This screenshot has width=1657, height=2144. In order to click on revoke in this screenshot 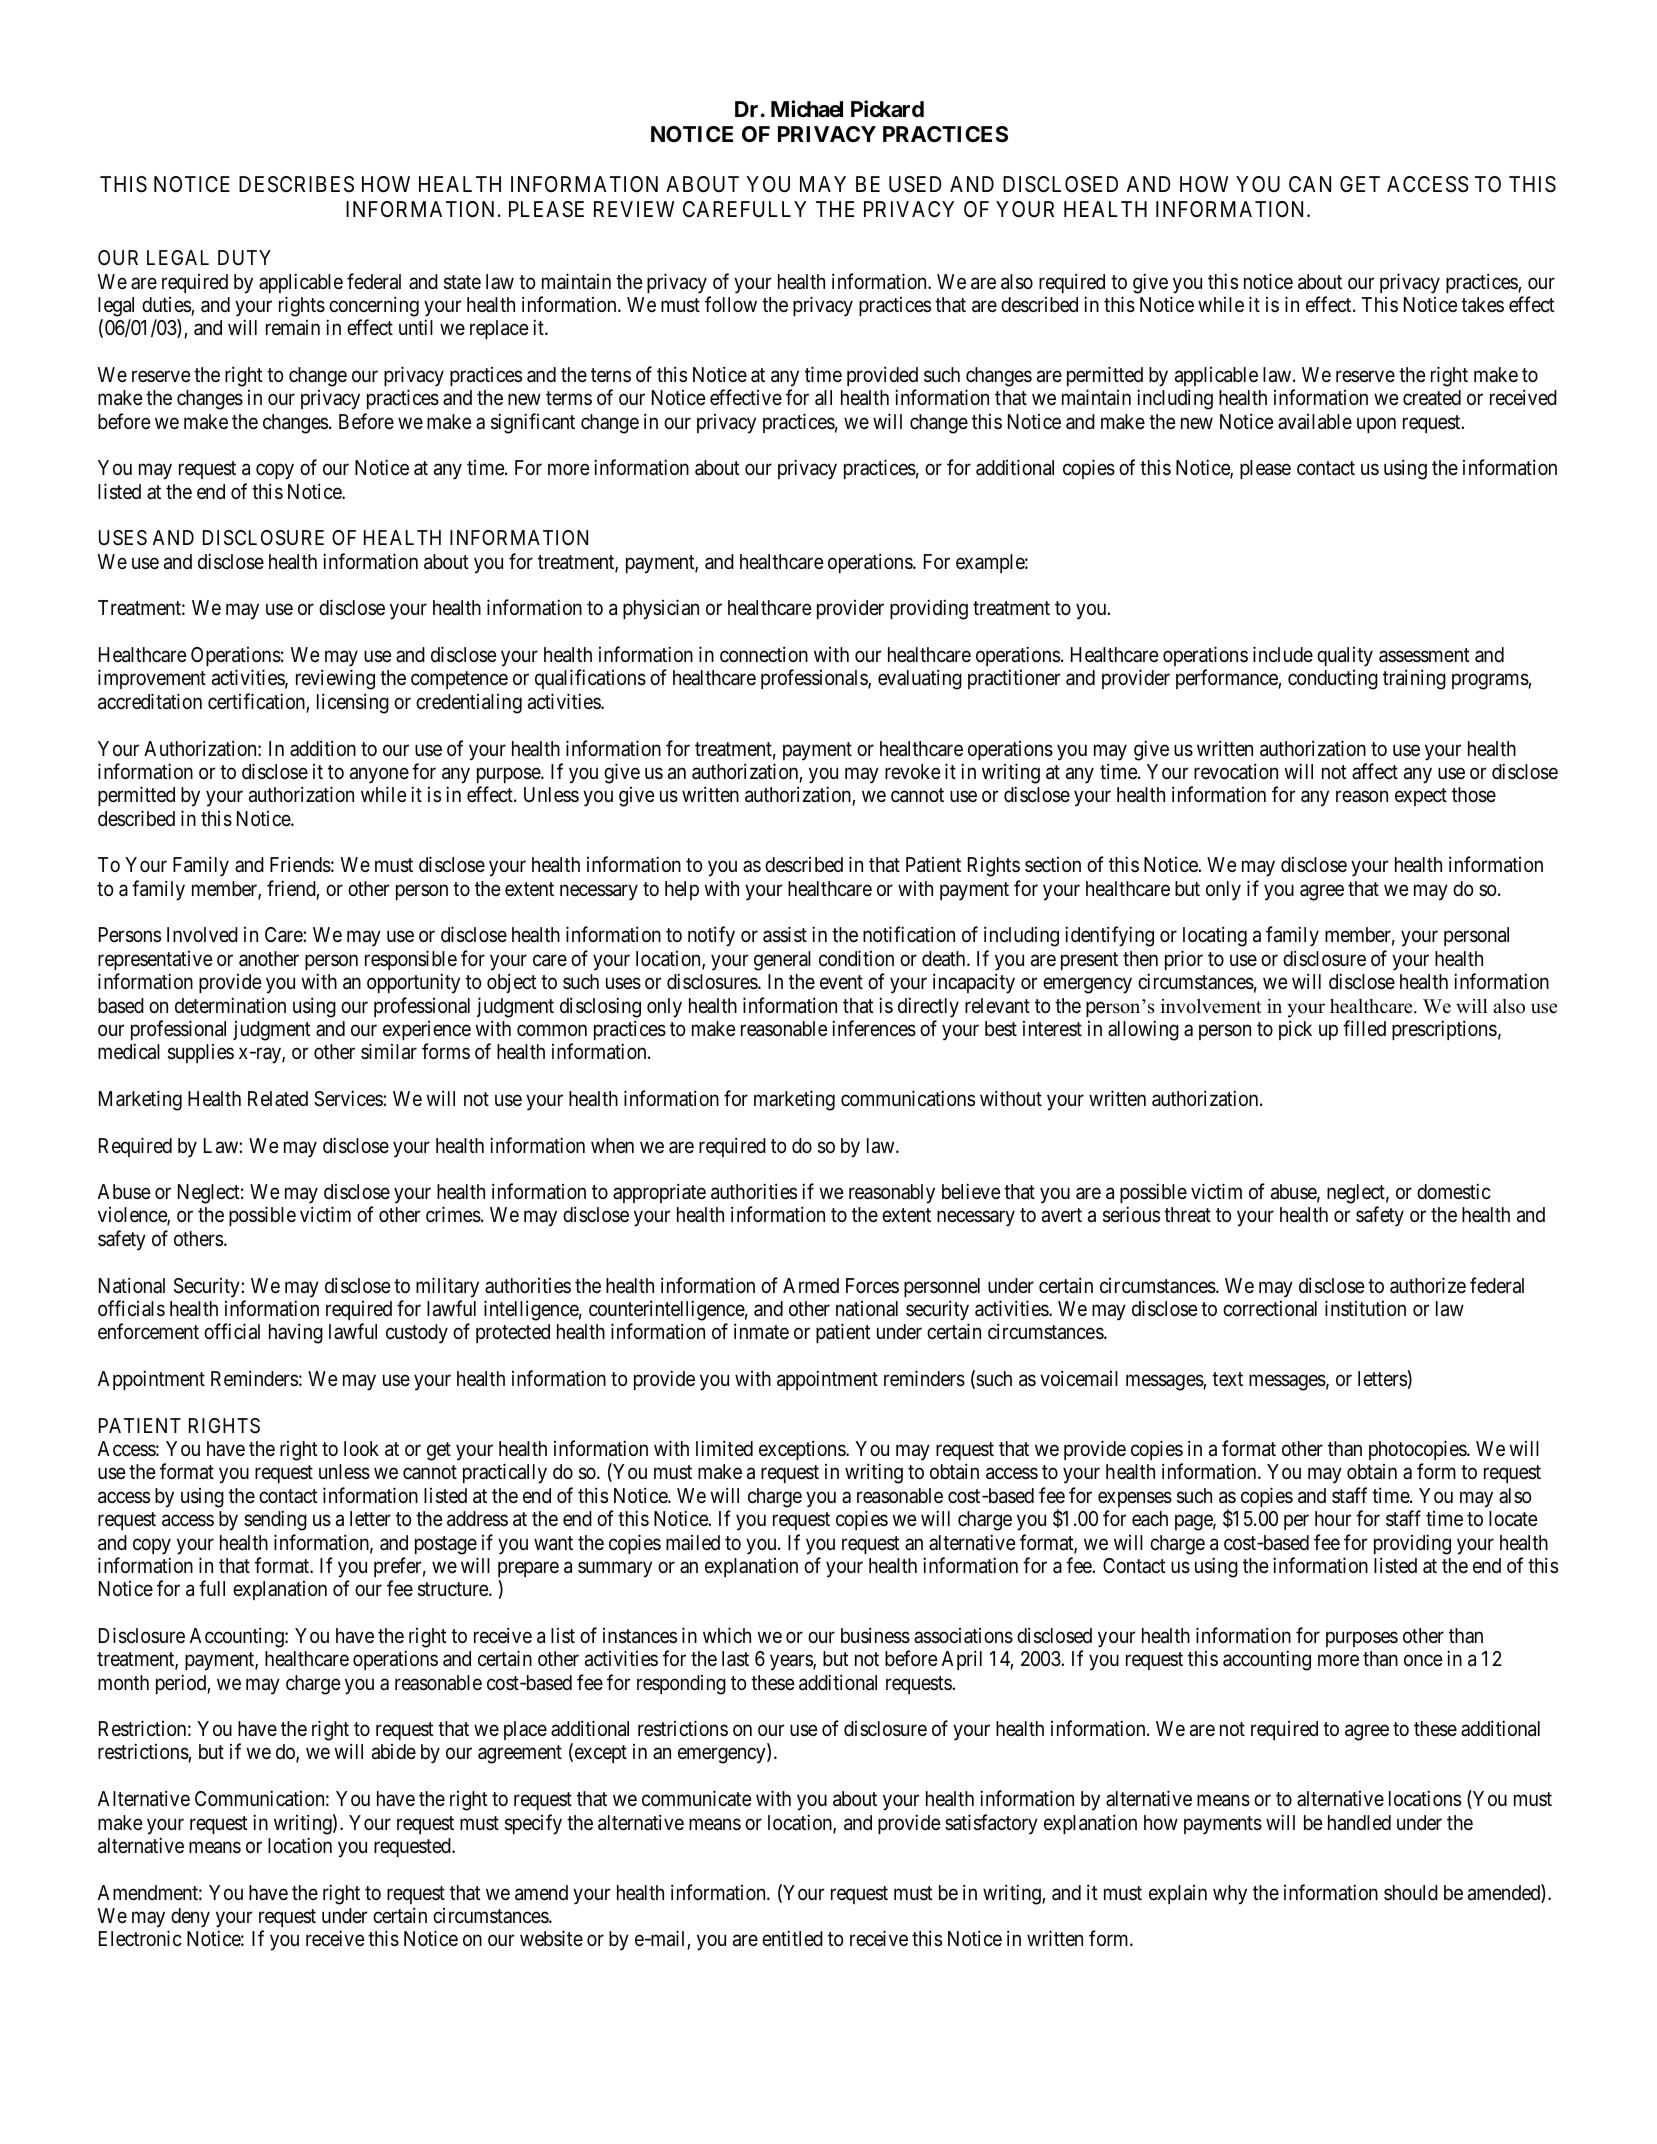, I will do `click(913, 772)`.
